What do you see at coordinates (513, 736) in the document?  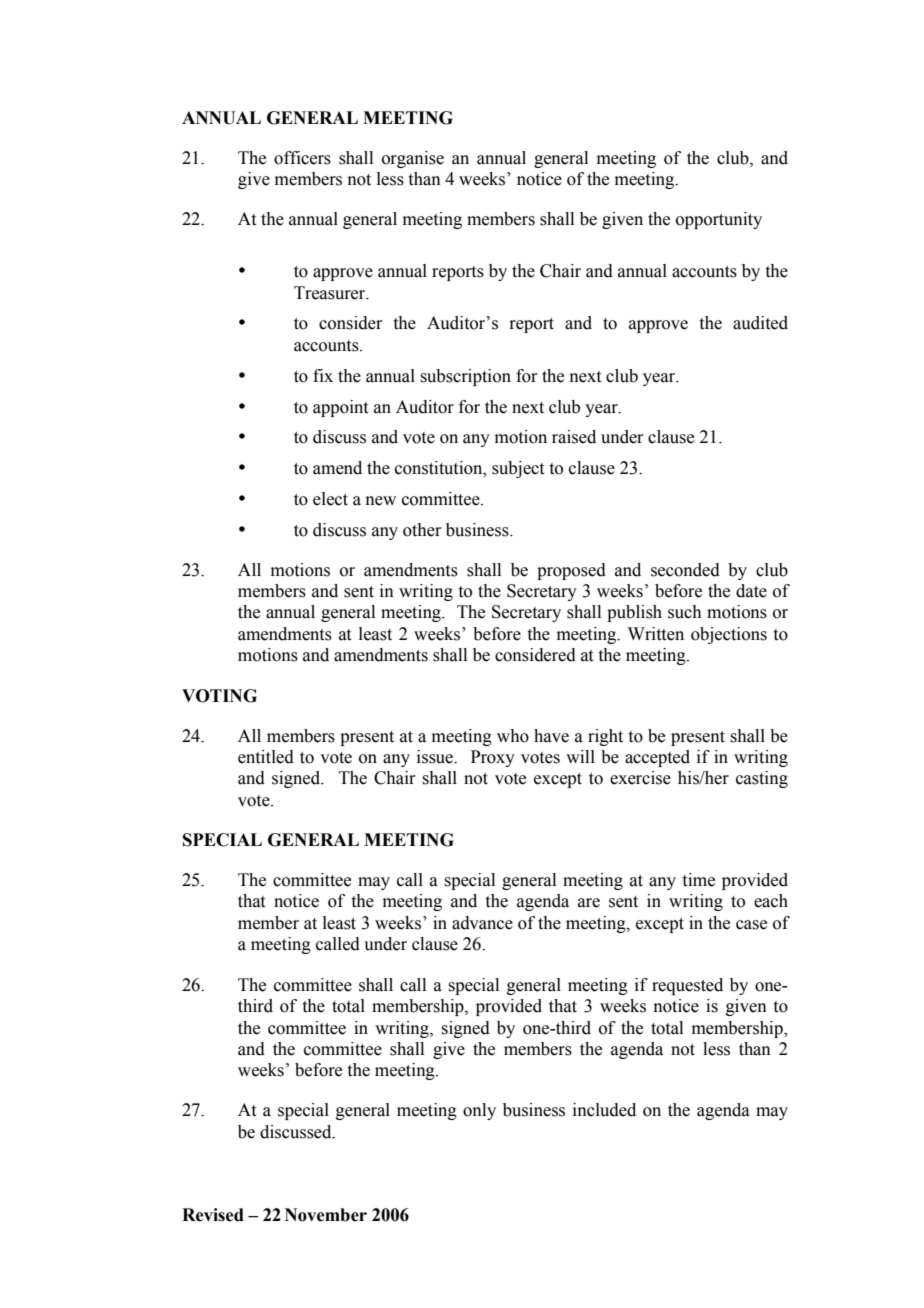 I see `who` at bounding box center [513, 736].
